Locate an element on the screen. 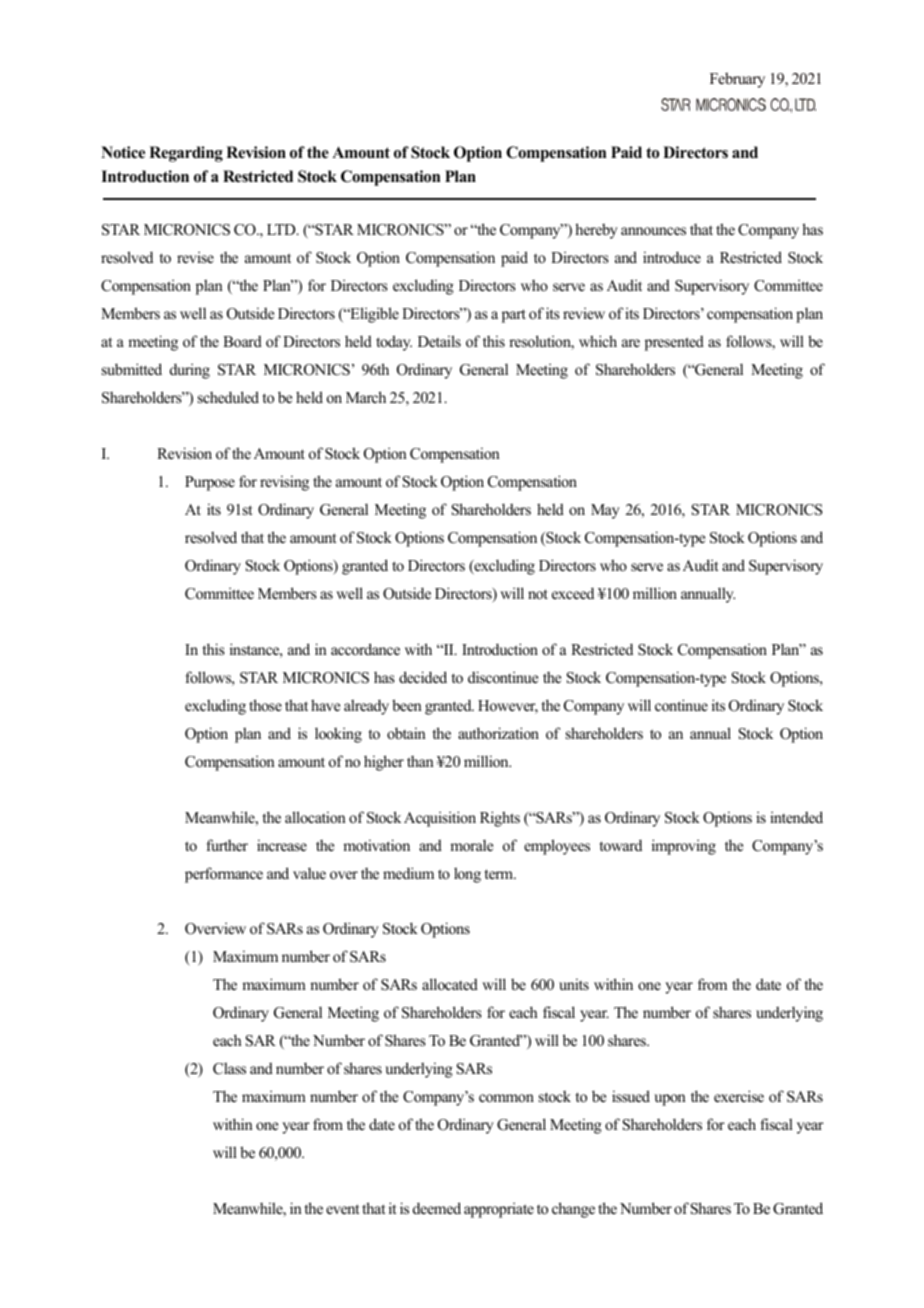 Image resolution: width=924 pixels, height=1308 pixels. performance is located at coordinates (224, 875).
